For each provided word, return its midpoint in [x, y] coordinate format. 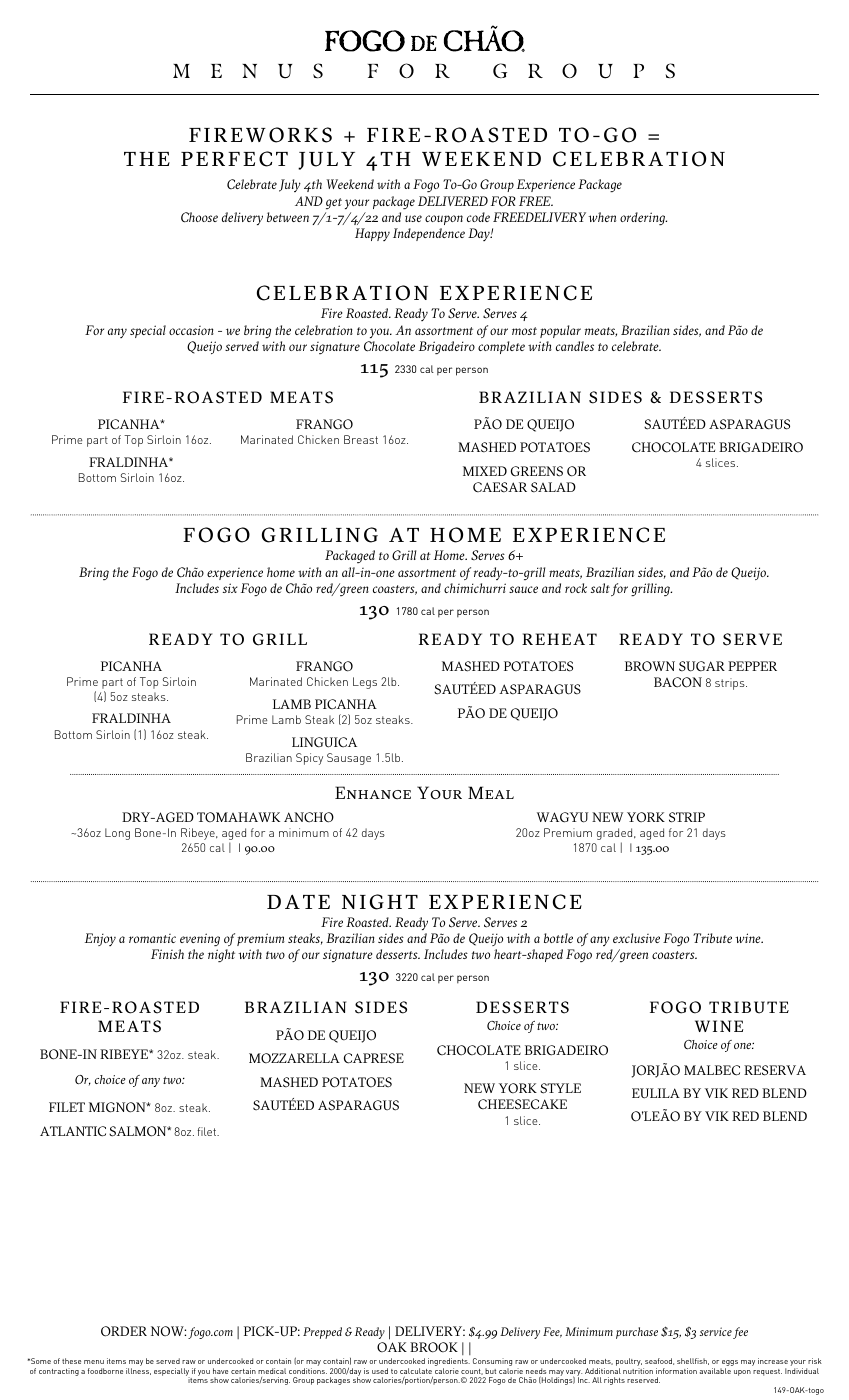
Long [117, 834]
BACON [678, 682]
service [716, 1331]
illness [138, 1371]
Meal [491, 792]
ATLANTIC [73, 1131]
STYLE [560, 1088]
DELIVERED [453, 201]
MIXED [485, 471]
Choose [199, 217]
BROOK [434, 1347]
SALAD [553, 487]
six [230, 588]
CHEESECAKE [522, 1104]
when [602, 217]
